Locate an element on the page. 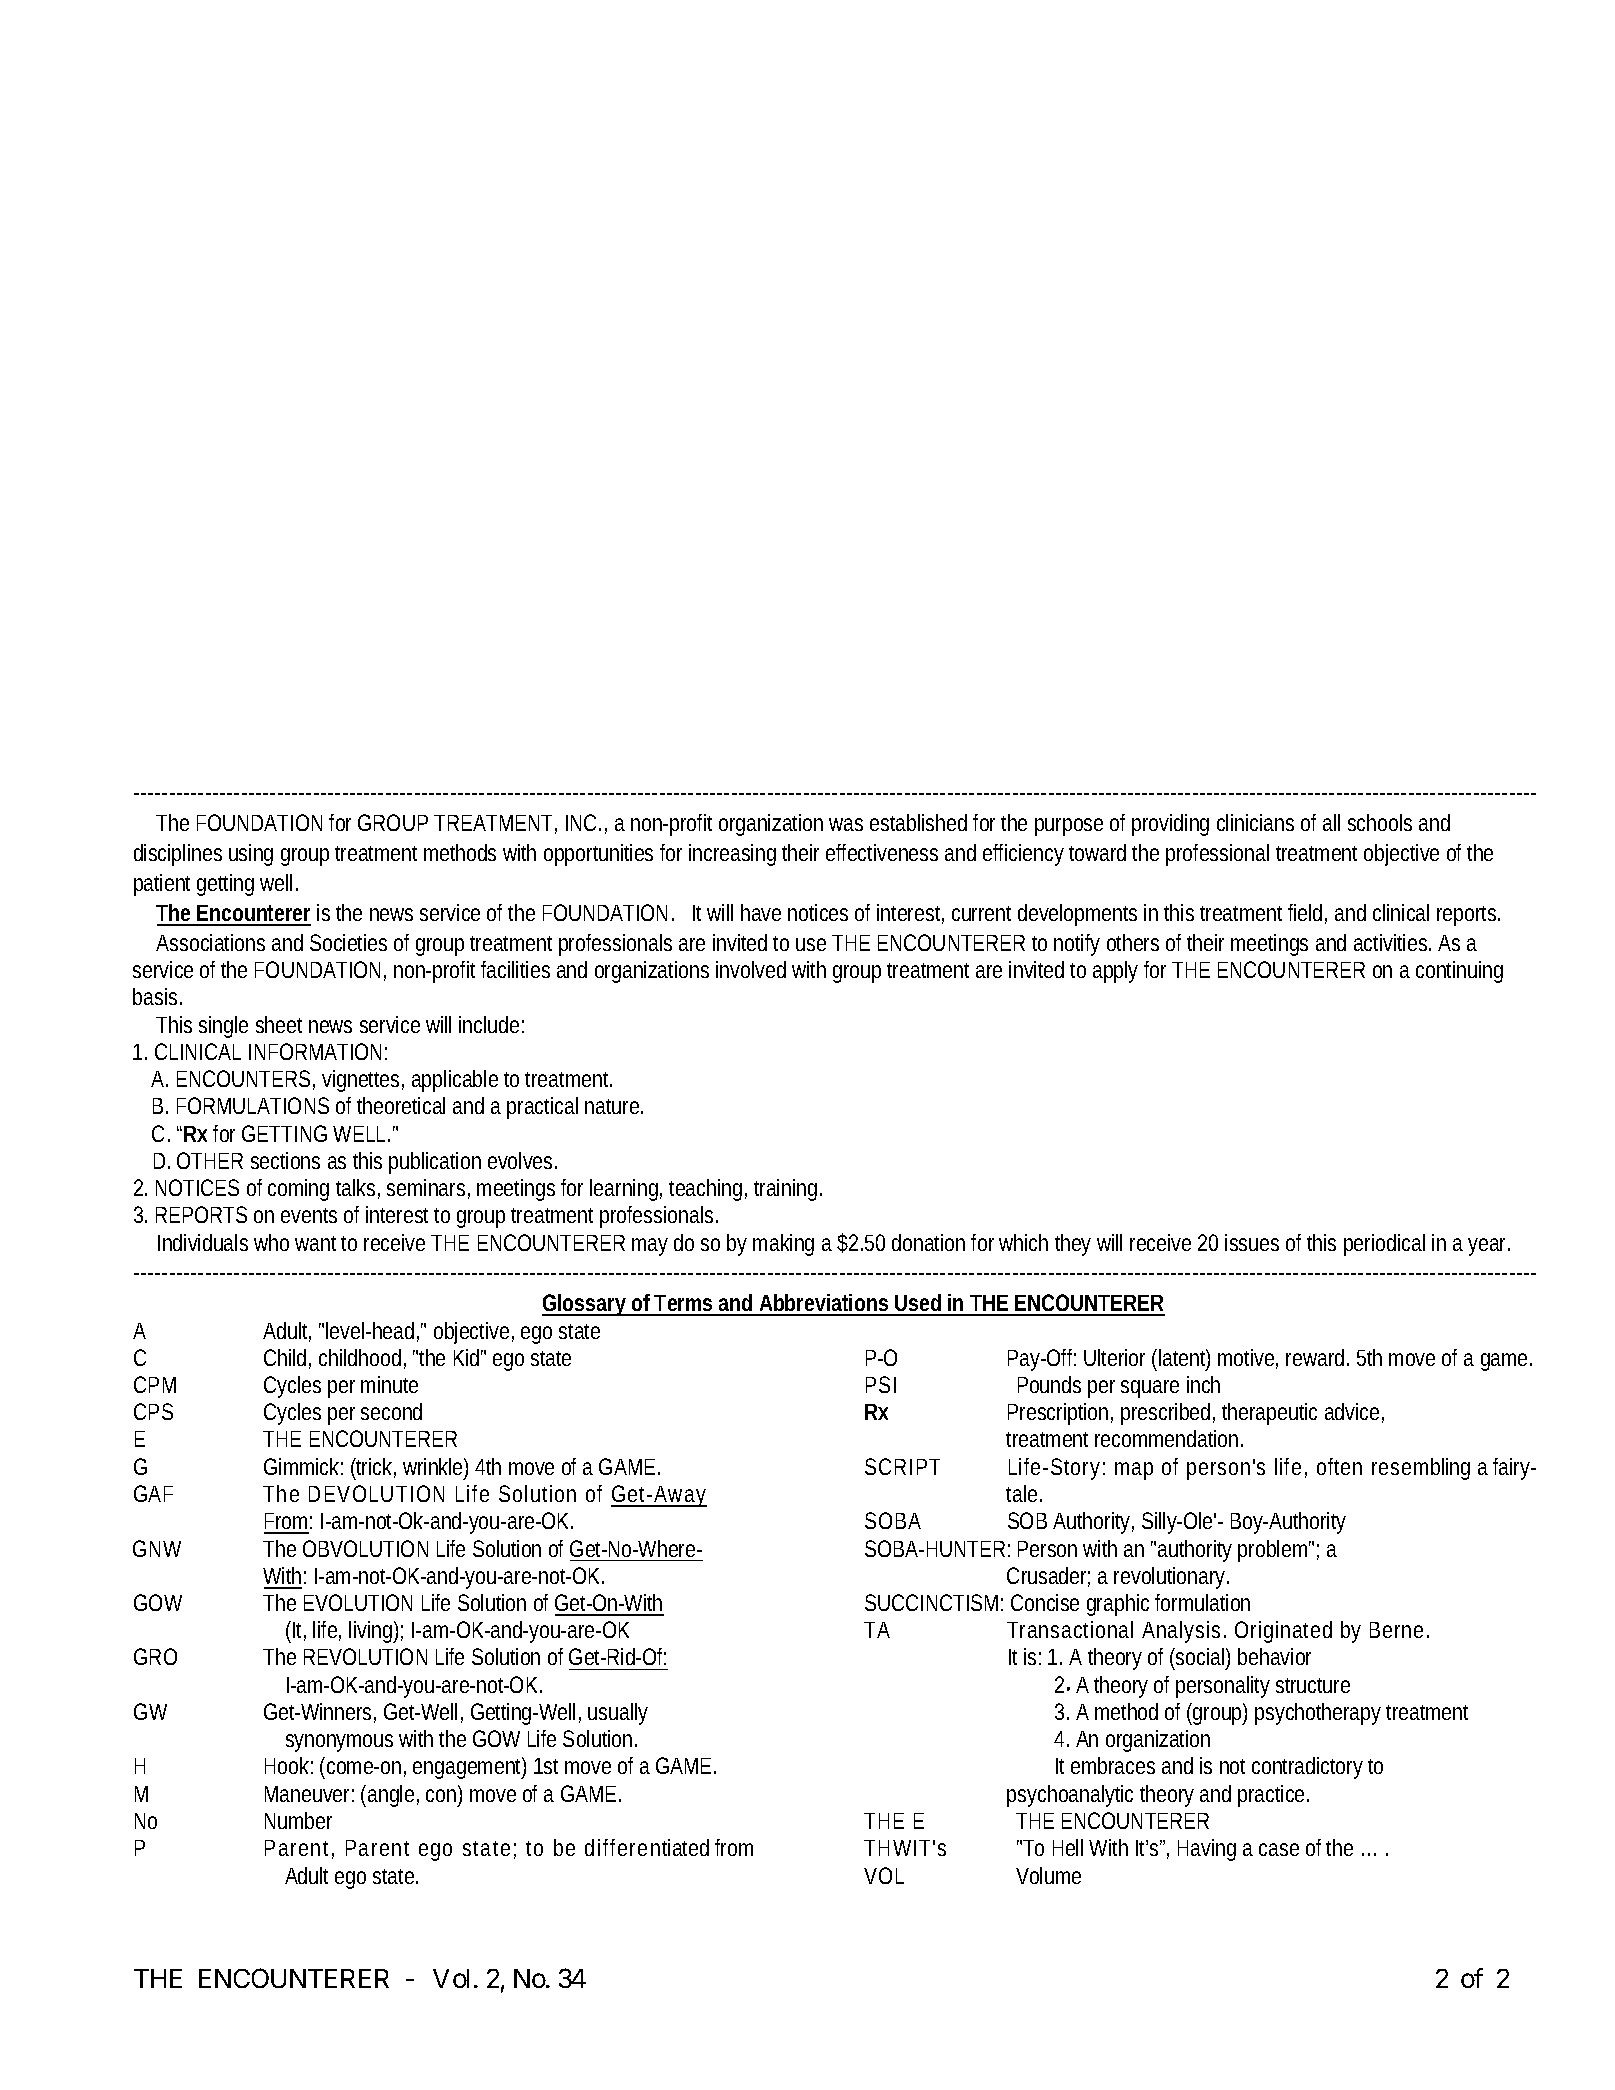 This page has height=2090, width=1615. using is located at coordinates (251, 855).
